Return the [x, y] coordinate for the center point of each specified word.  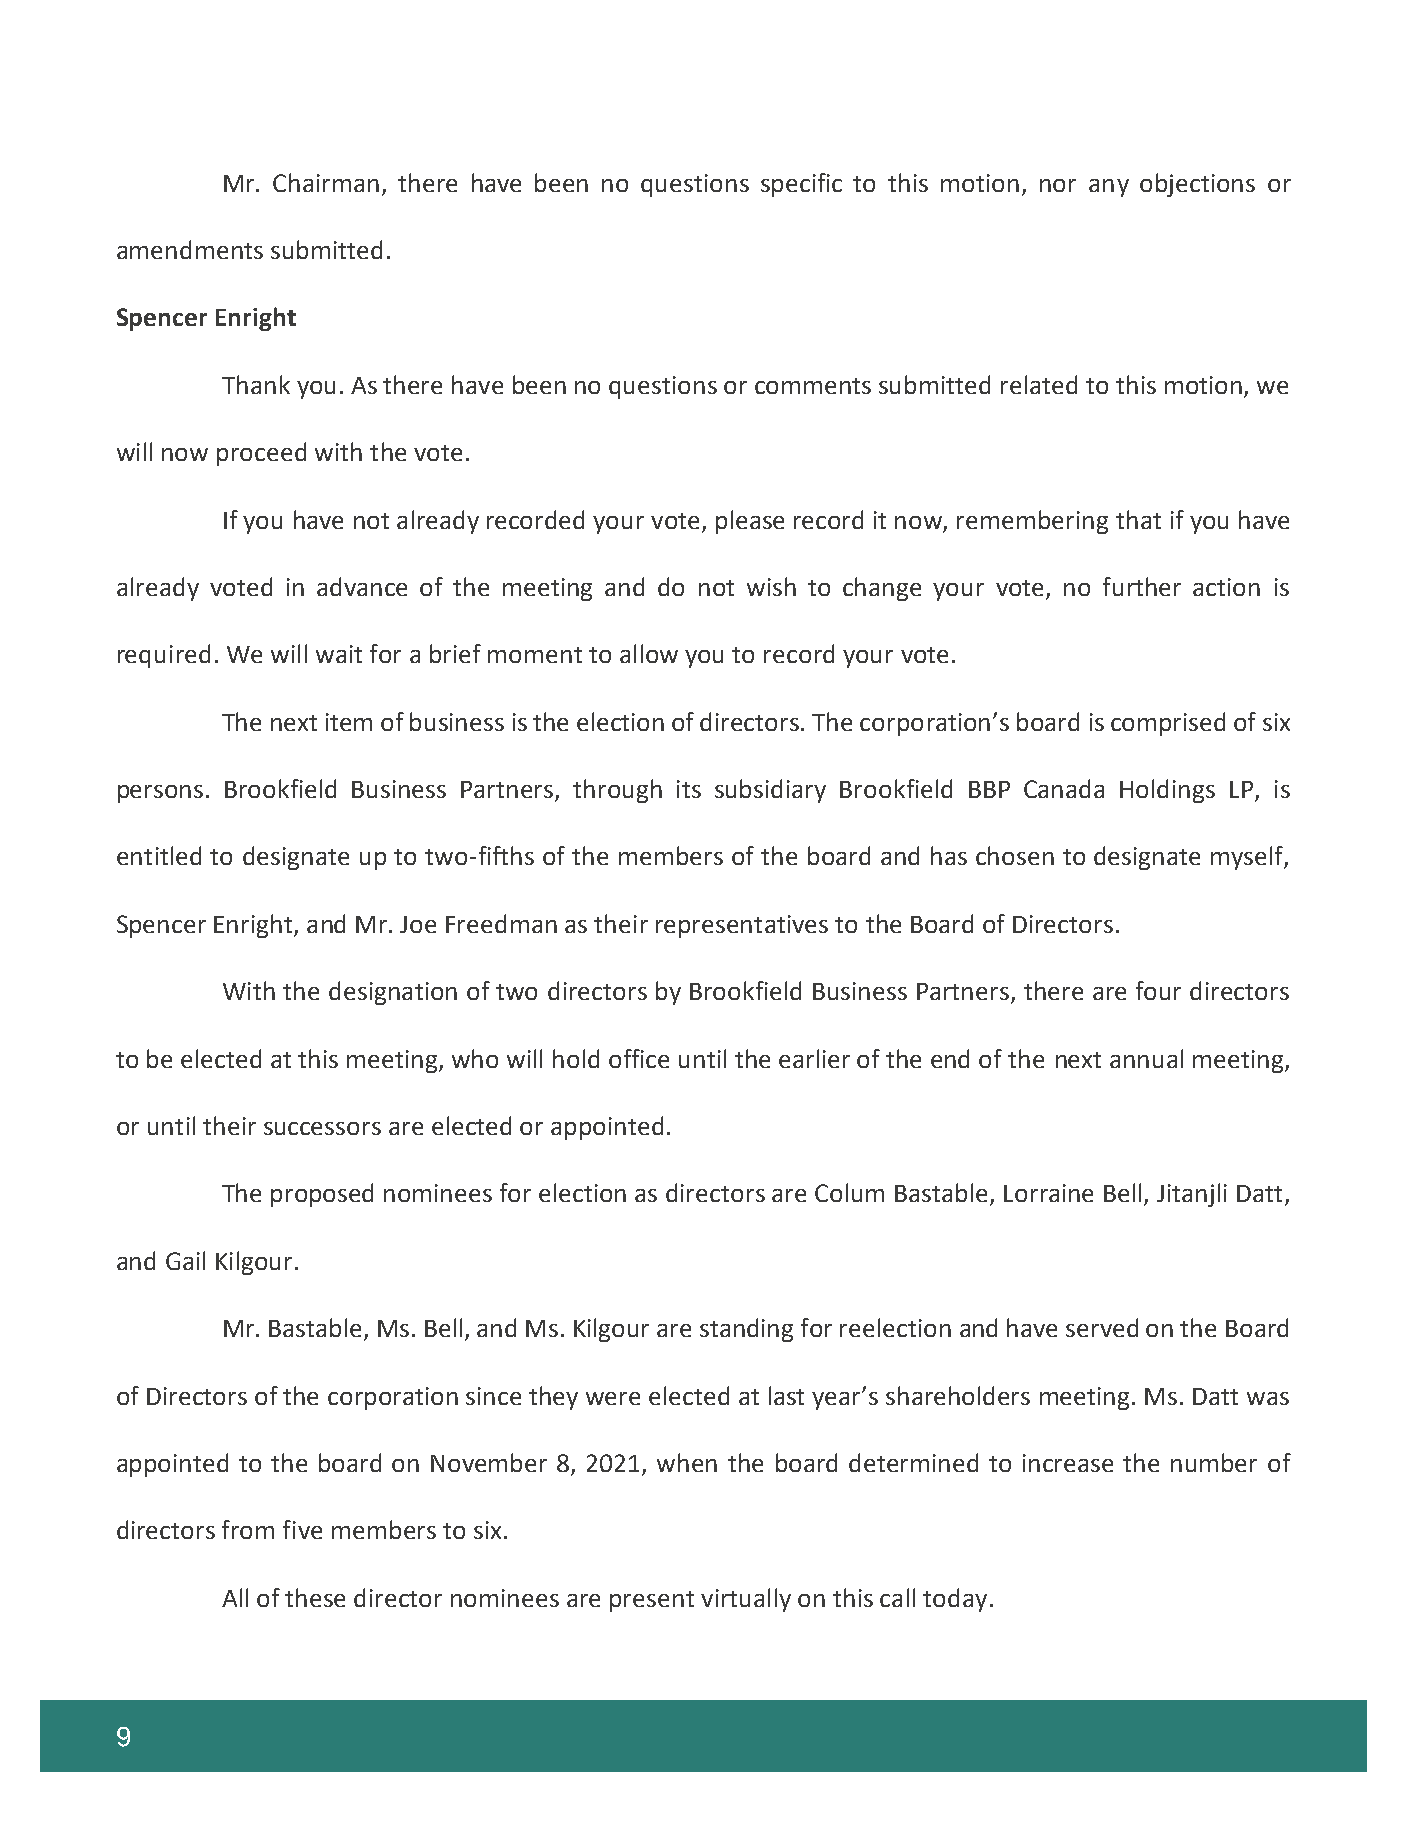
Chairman [326, 182]
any [1109, 188]
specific [801, 185]
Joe [418, 924]
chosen [1015, 855]
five [302, 1529]
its [689, 789]
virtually [746, 1600]
